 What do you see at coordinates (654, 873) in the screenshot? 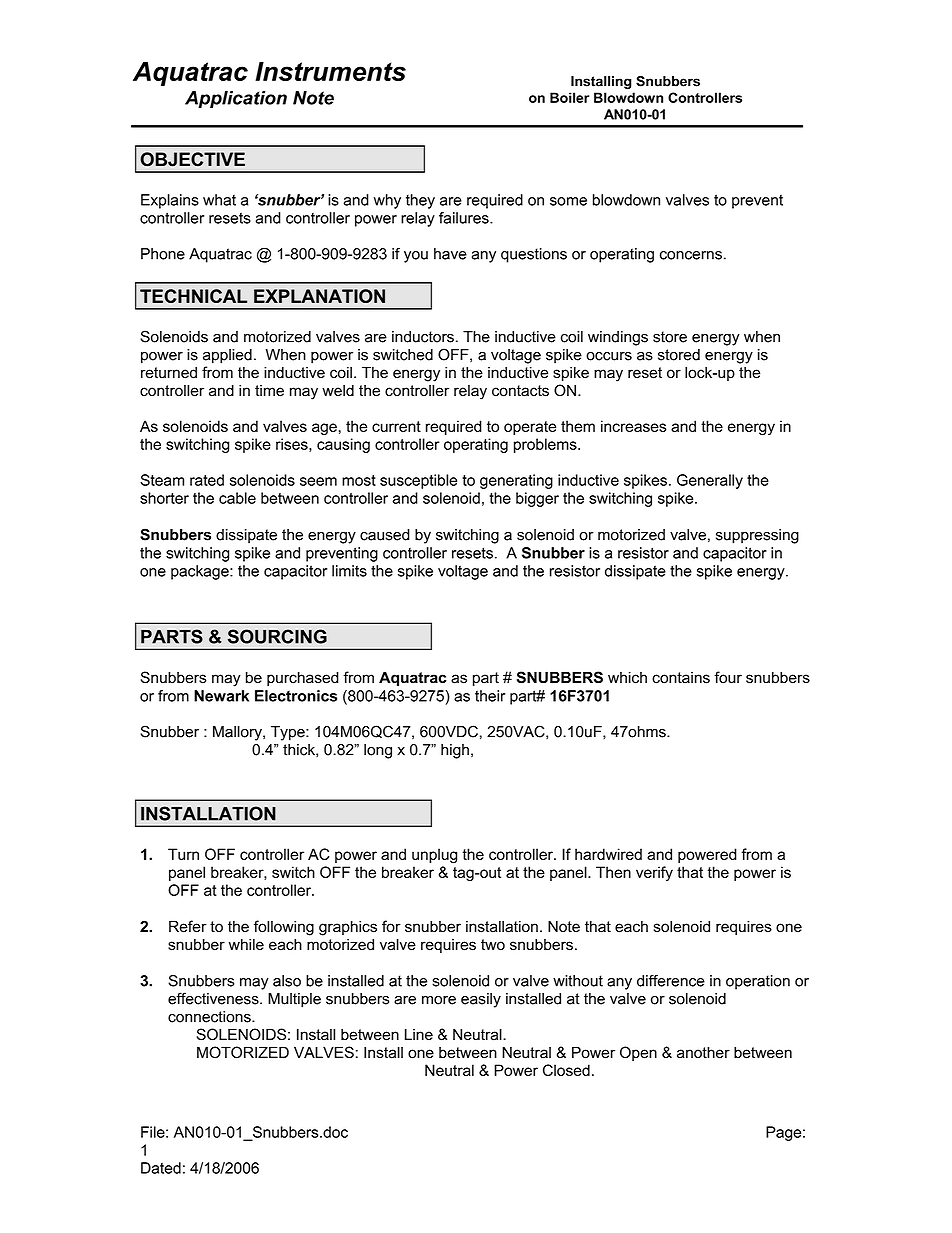
I see `verify` at bounding box center [654, 873].
